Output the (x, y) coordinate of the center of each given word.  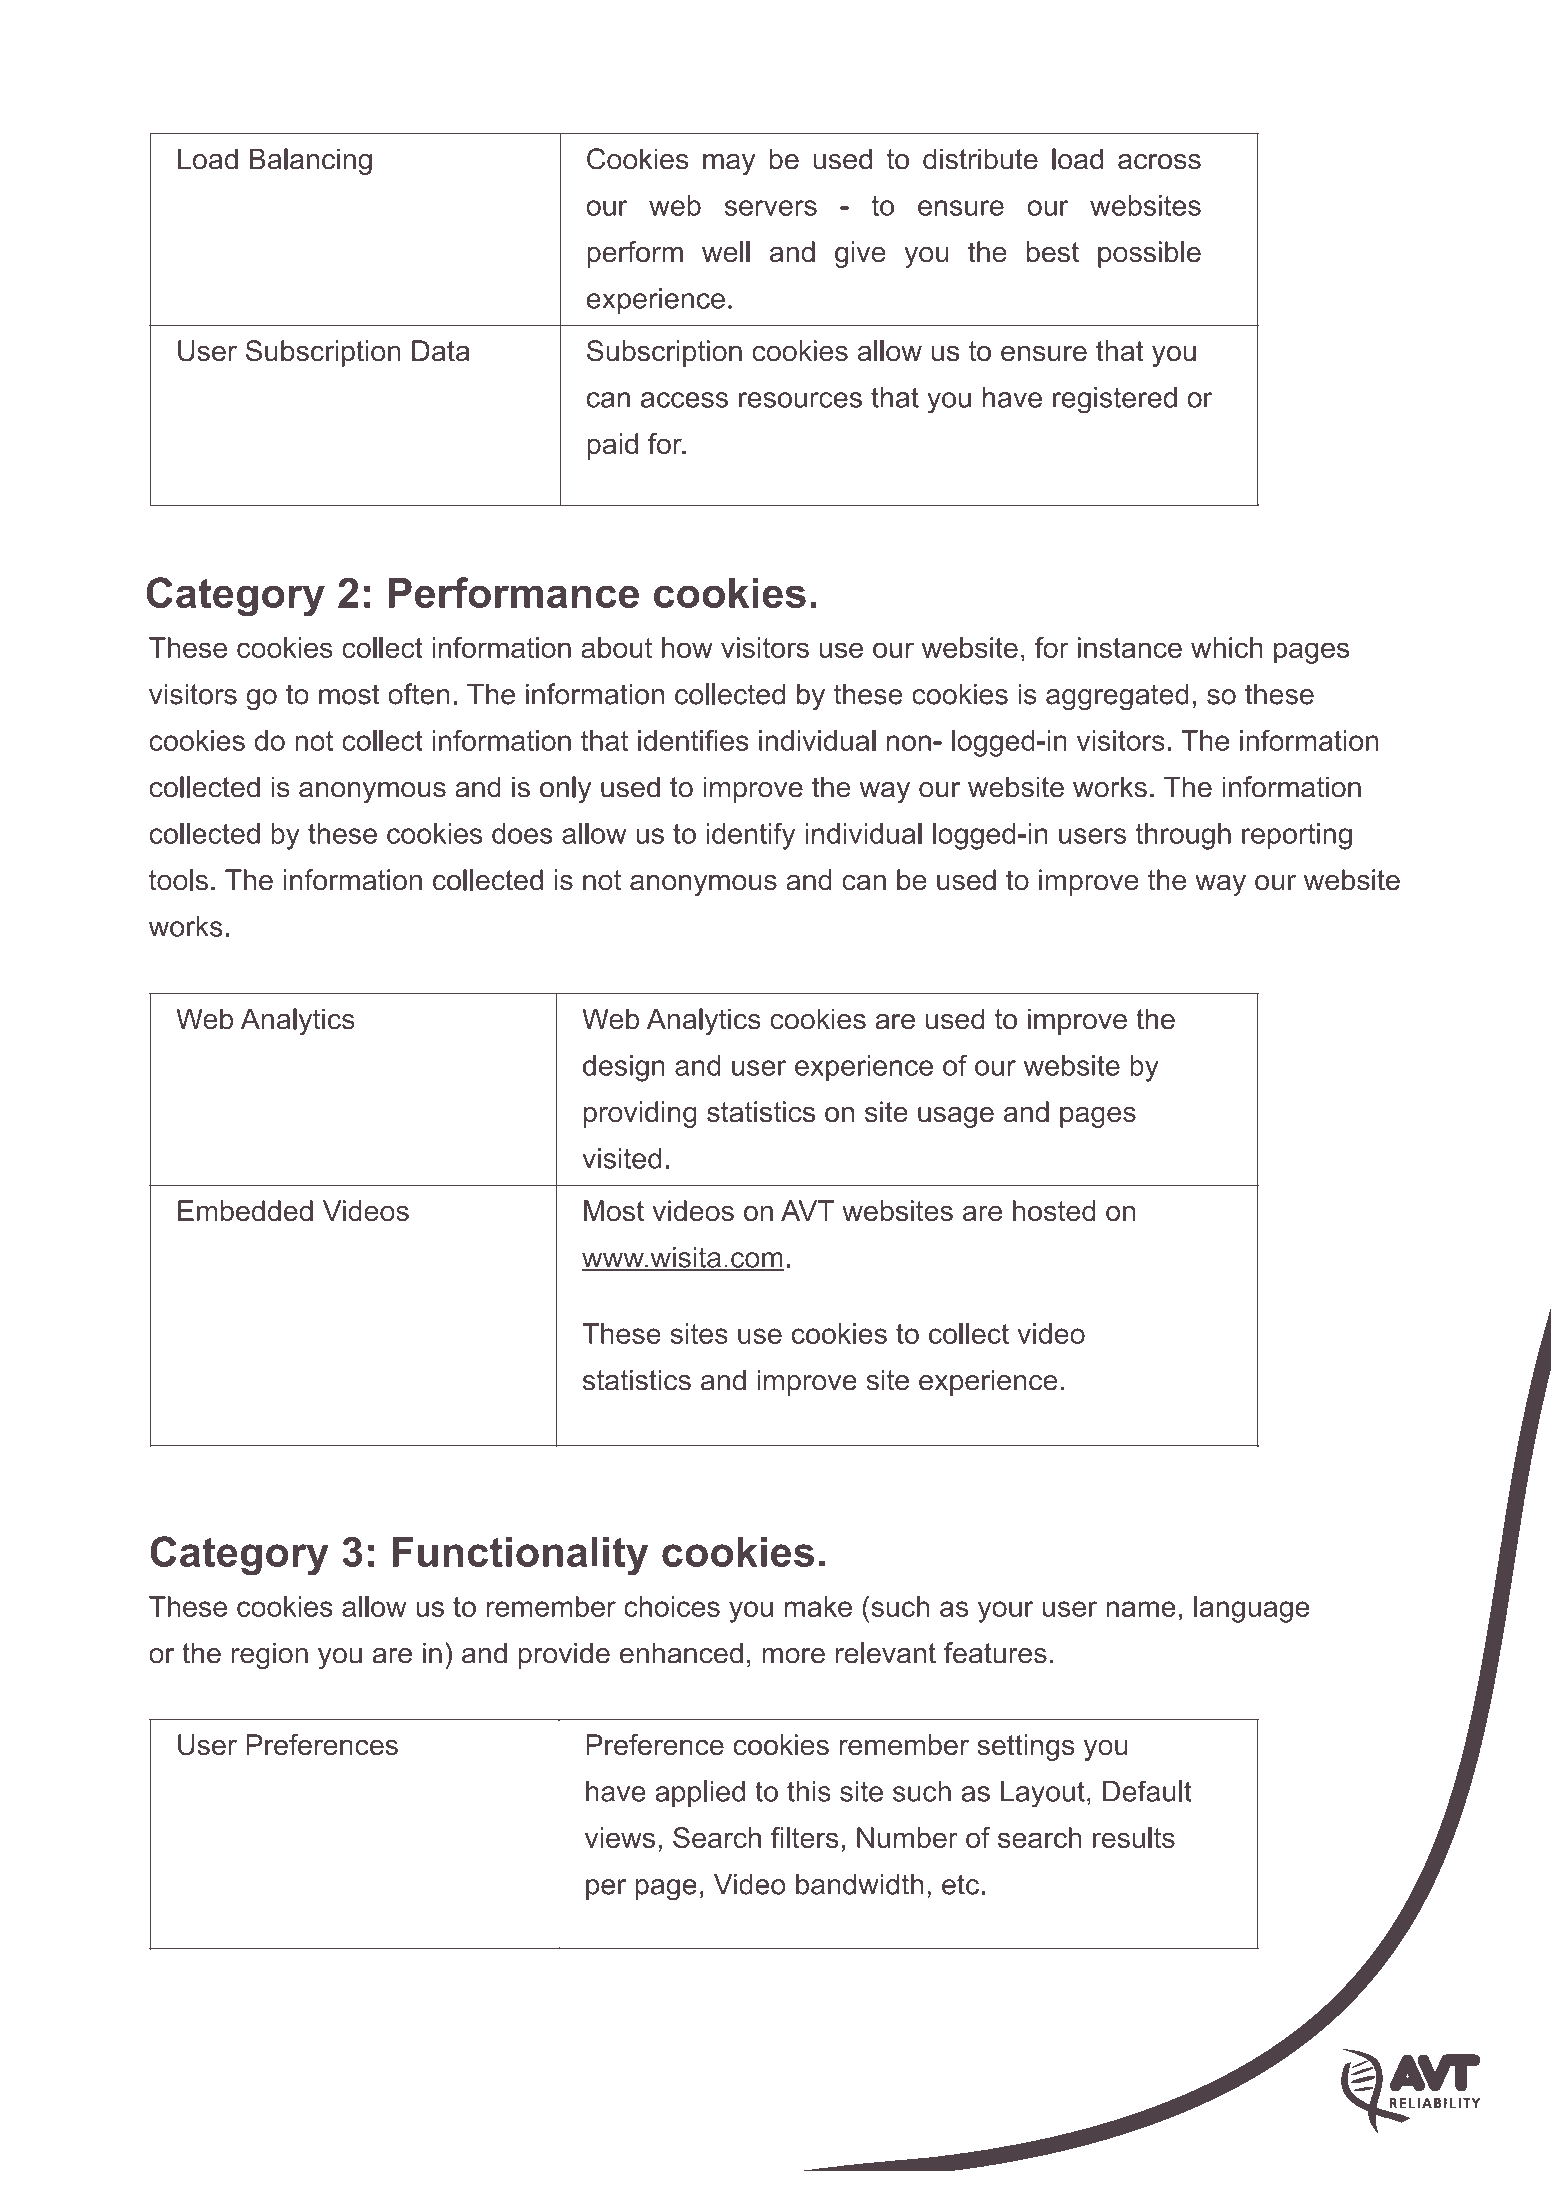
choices (672, 1606)
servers (770, 208)
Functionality (520, 1556)
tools (178, 880)
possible (1149, 254)
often (419, 694)
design (624, 1068)
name (1141, 1609)
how (687, 647)
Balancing (311, 161)
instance (1130, 647)
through (1183, 836)
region (269, 1655)
